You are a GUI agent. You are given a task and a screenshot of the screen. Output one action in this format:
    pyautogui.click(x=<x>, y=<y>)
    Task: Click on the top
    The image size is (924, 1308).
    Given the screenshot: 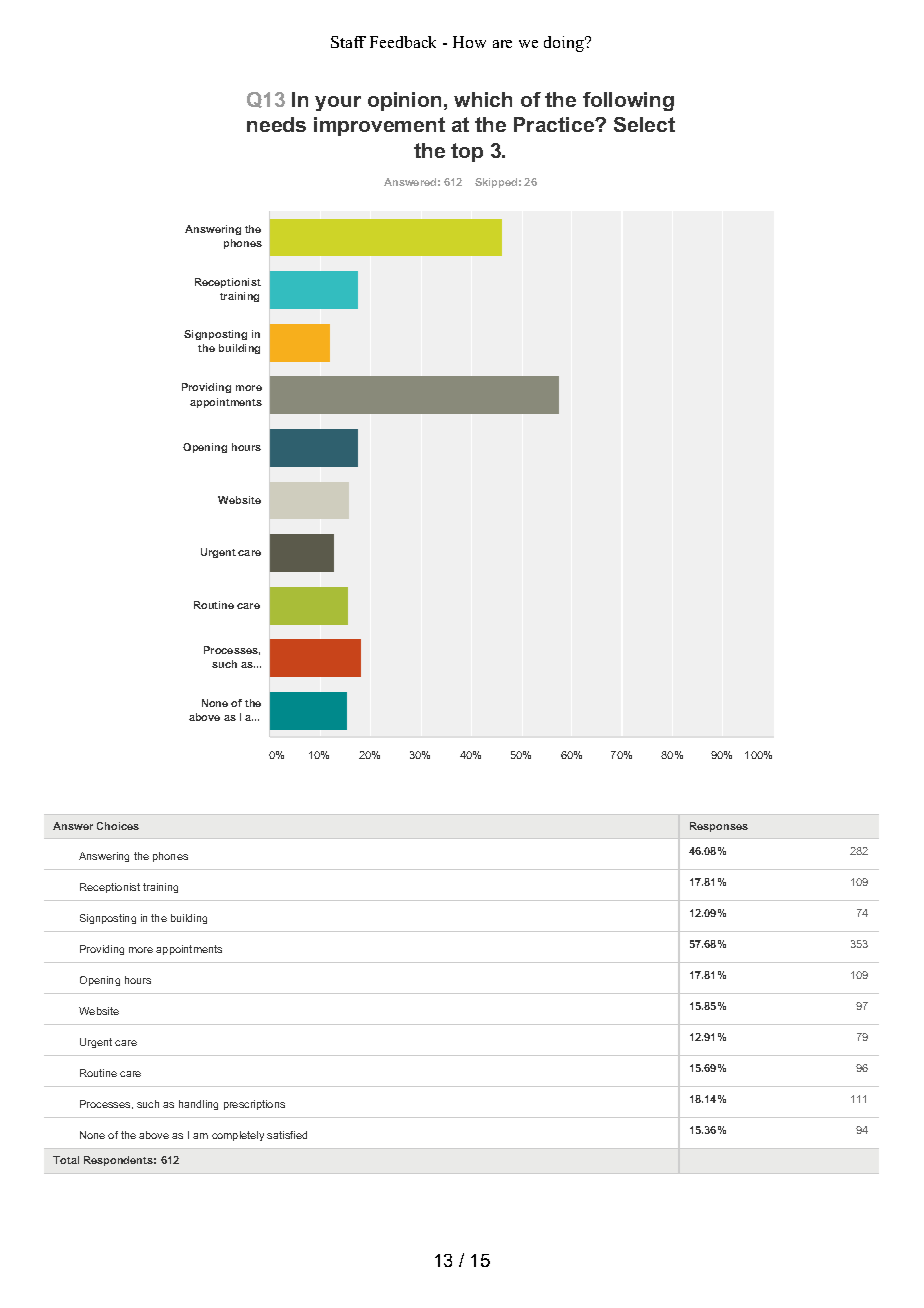 What is the action you would take?
    pyautogui.click(x=467, y=152)
